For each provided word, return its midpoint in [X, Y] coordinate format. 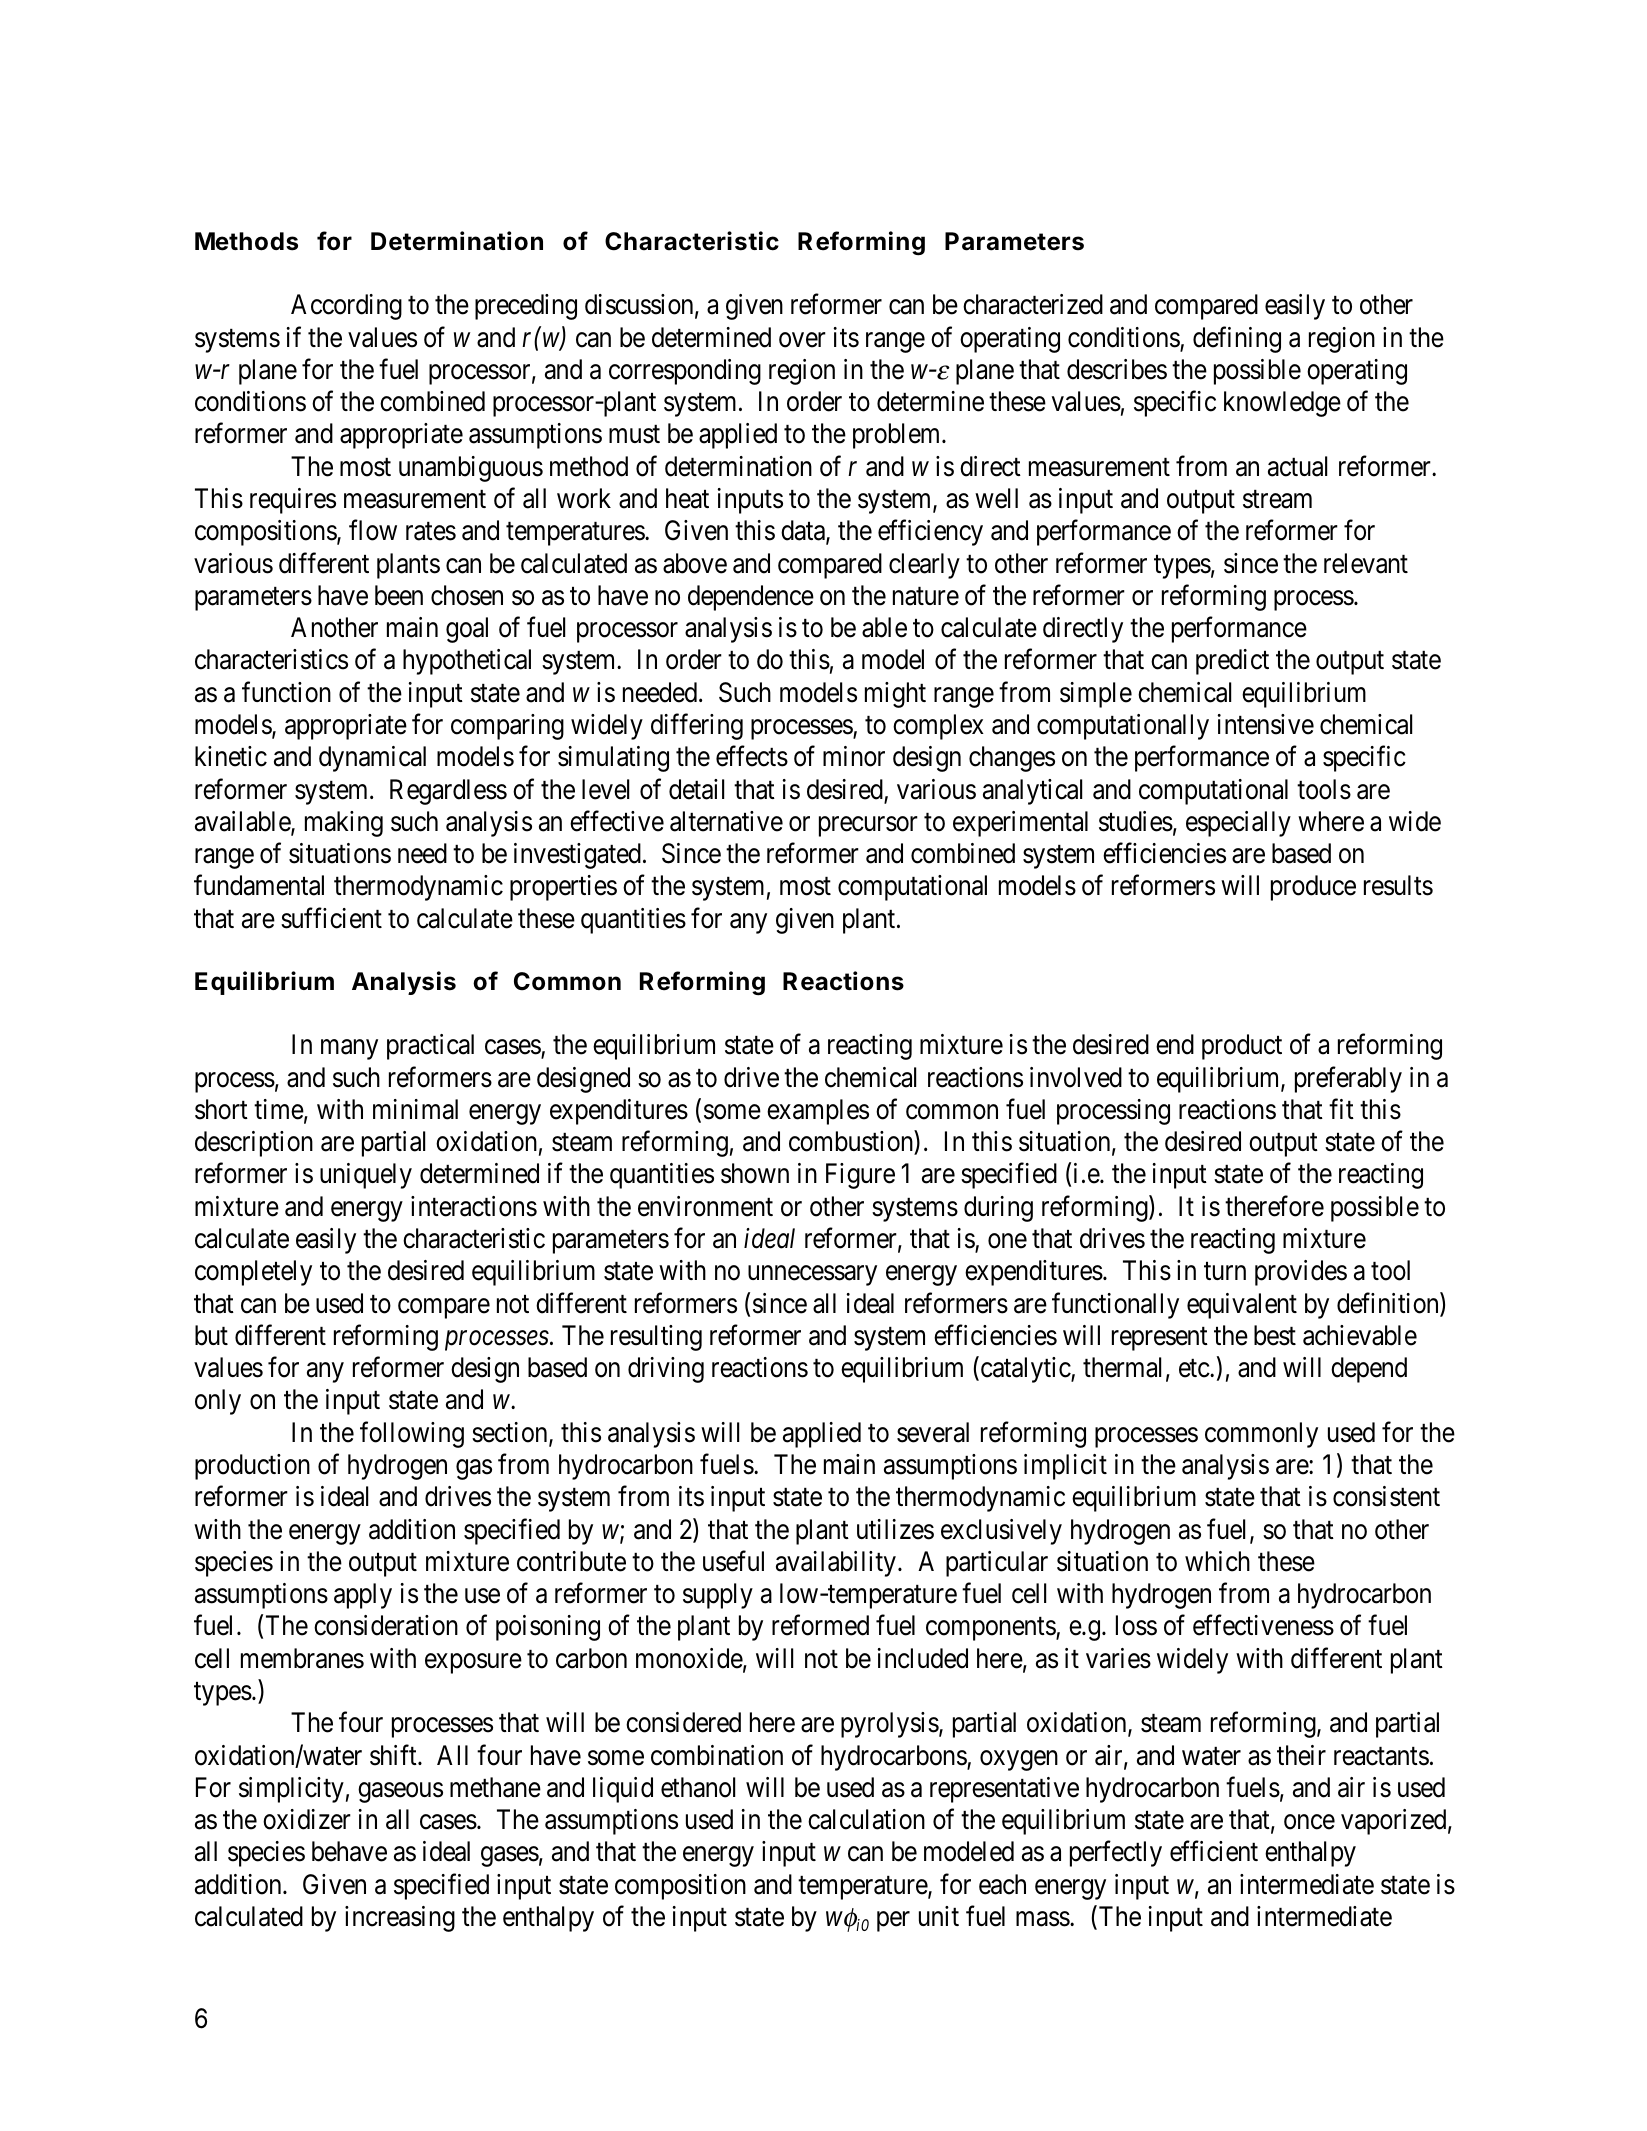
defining [1237, 339]
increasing [400, 1919]
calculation [866, 1819]
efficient [1214, 1851]
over [802, 340]
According [346, 307]
